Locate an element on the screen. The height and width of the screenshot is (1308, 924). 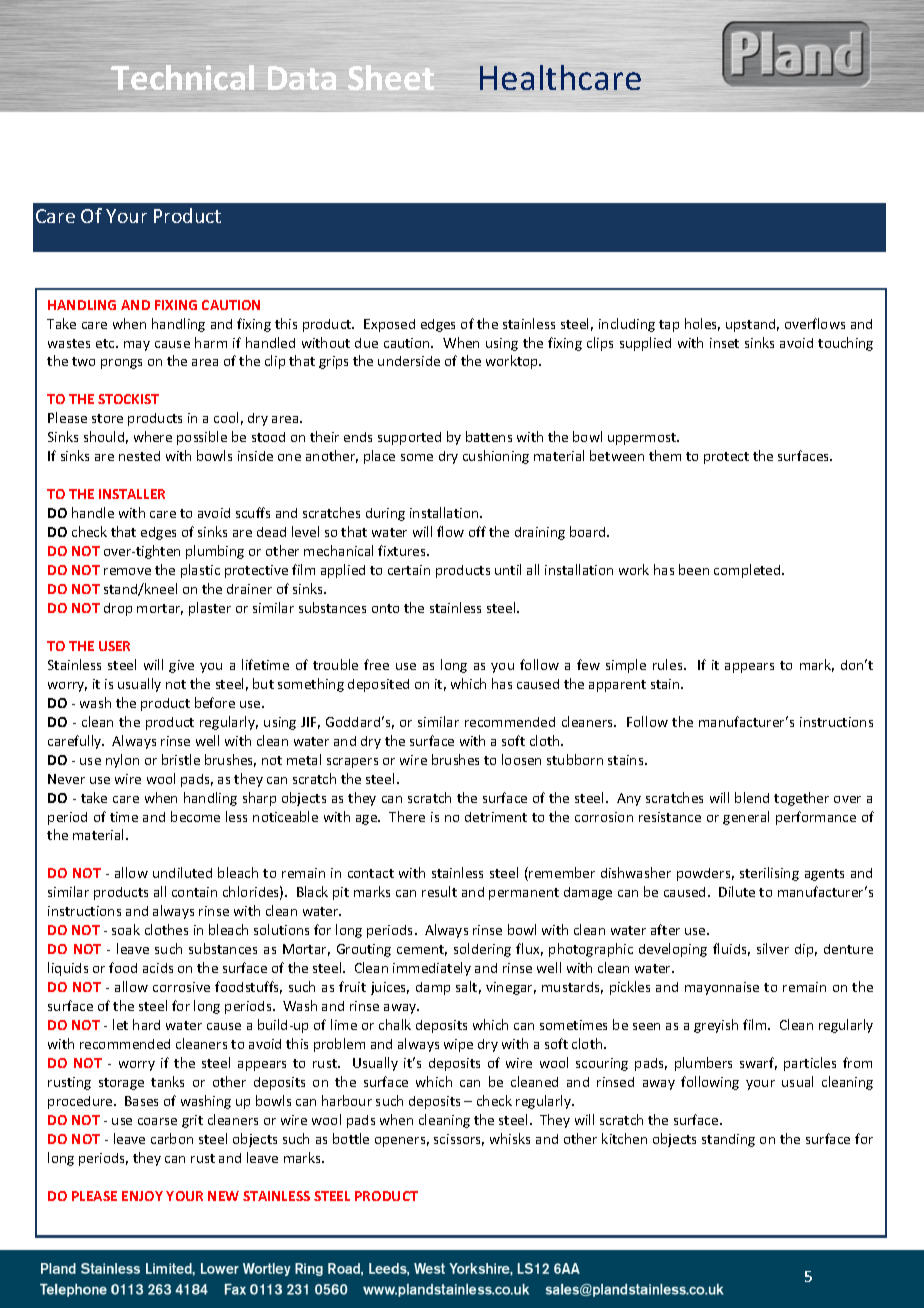
carbon is located at coordinates (172, 1138).
